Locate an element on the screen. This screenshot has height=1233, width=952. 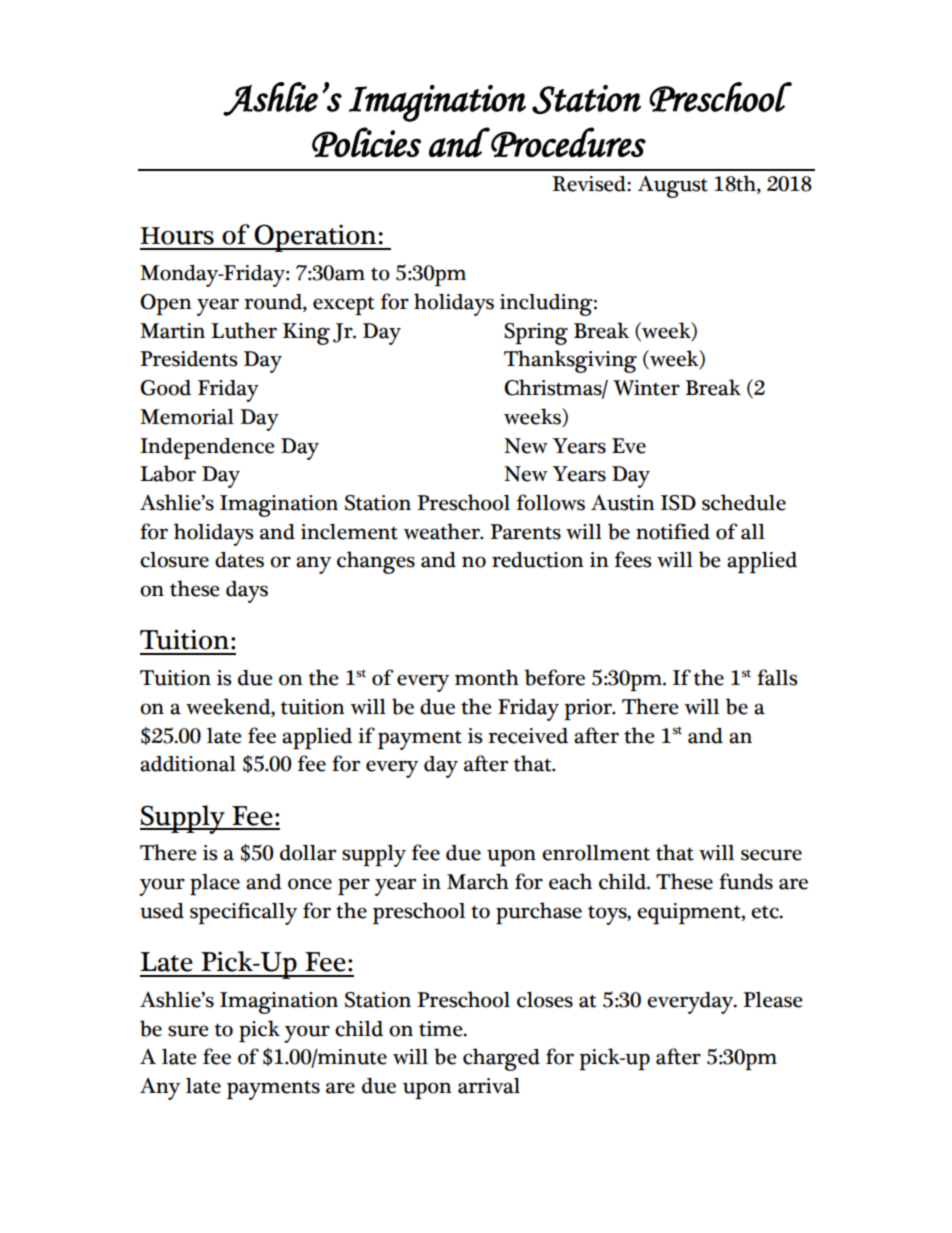
charged is located at coordinates (501, 1059).
